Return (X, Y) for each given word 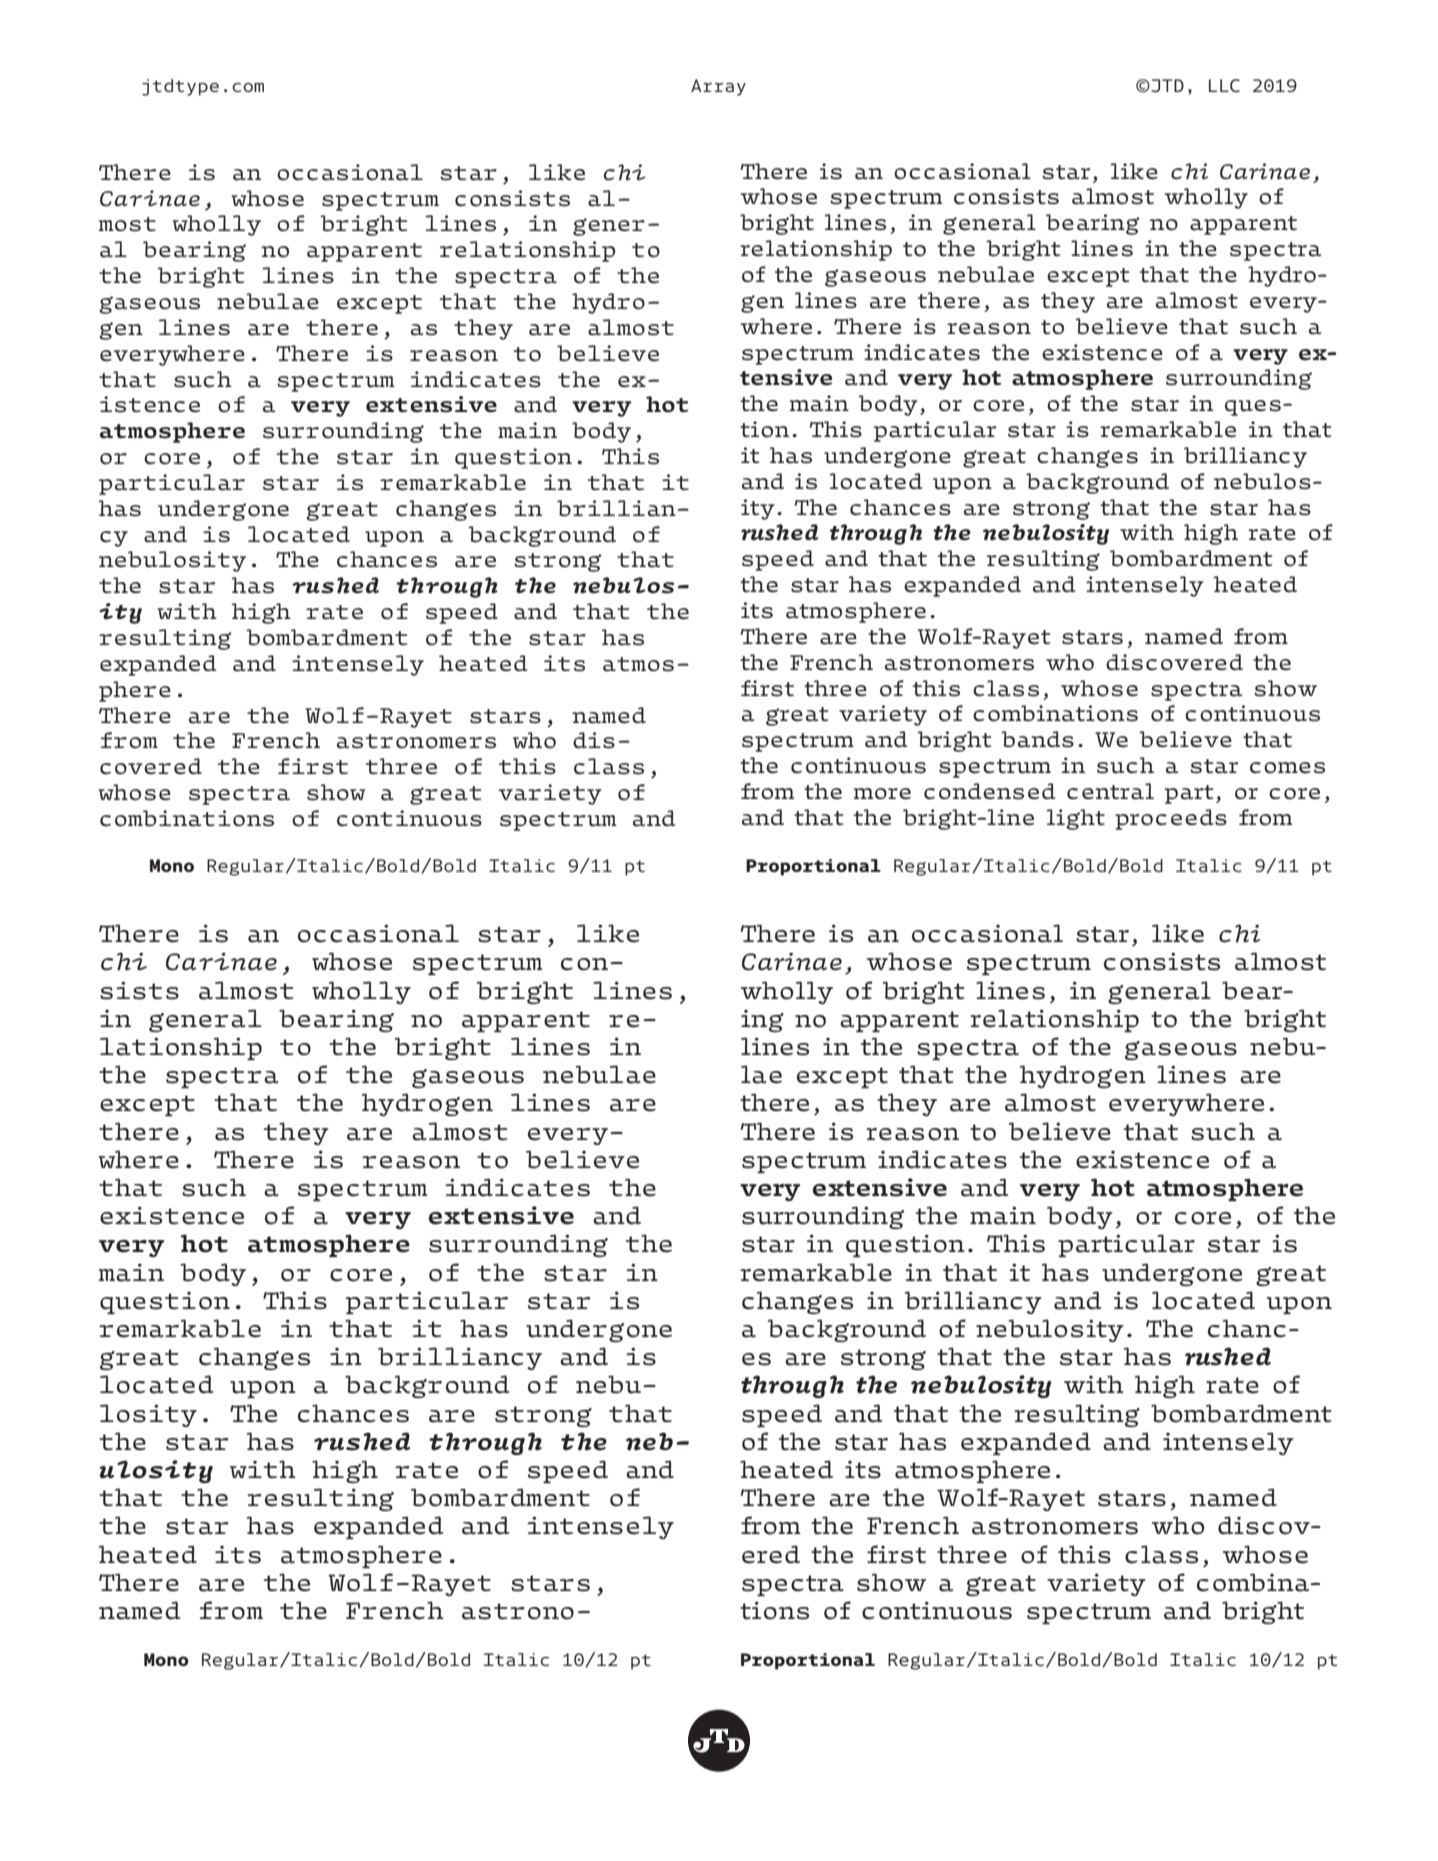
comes (1287, 768)
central (1110, 791)
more (882, 794)
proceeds (1171, 819)
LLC (1224, 85)
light (1076, 819)
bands (1038, 739)
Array (718, 87)
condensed (989, 791)
